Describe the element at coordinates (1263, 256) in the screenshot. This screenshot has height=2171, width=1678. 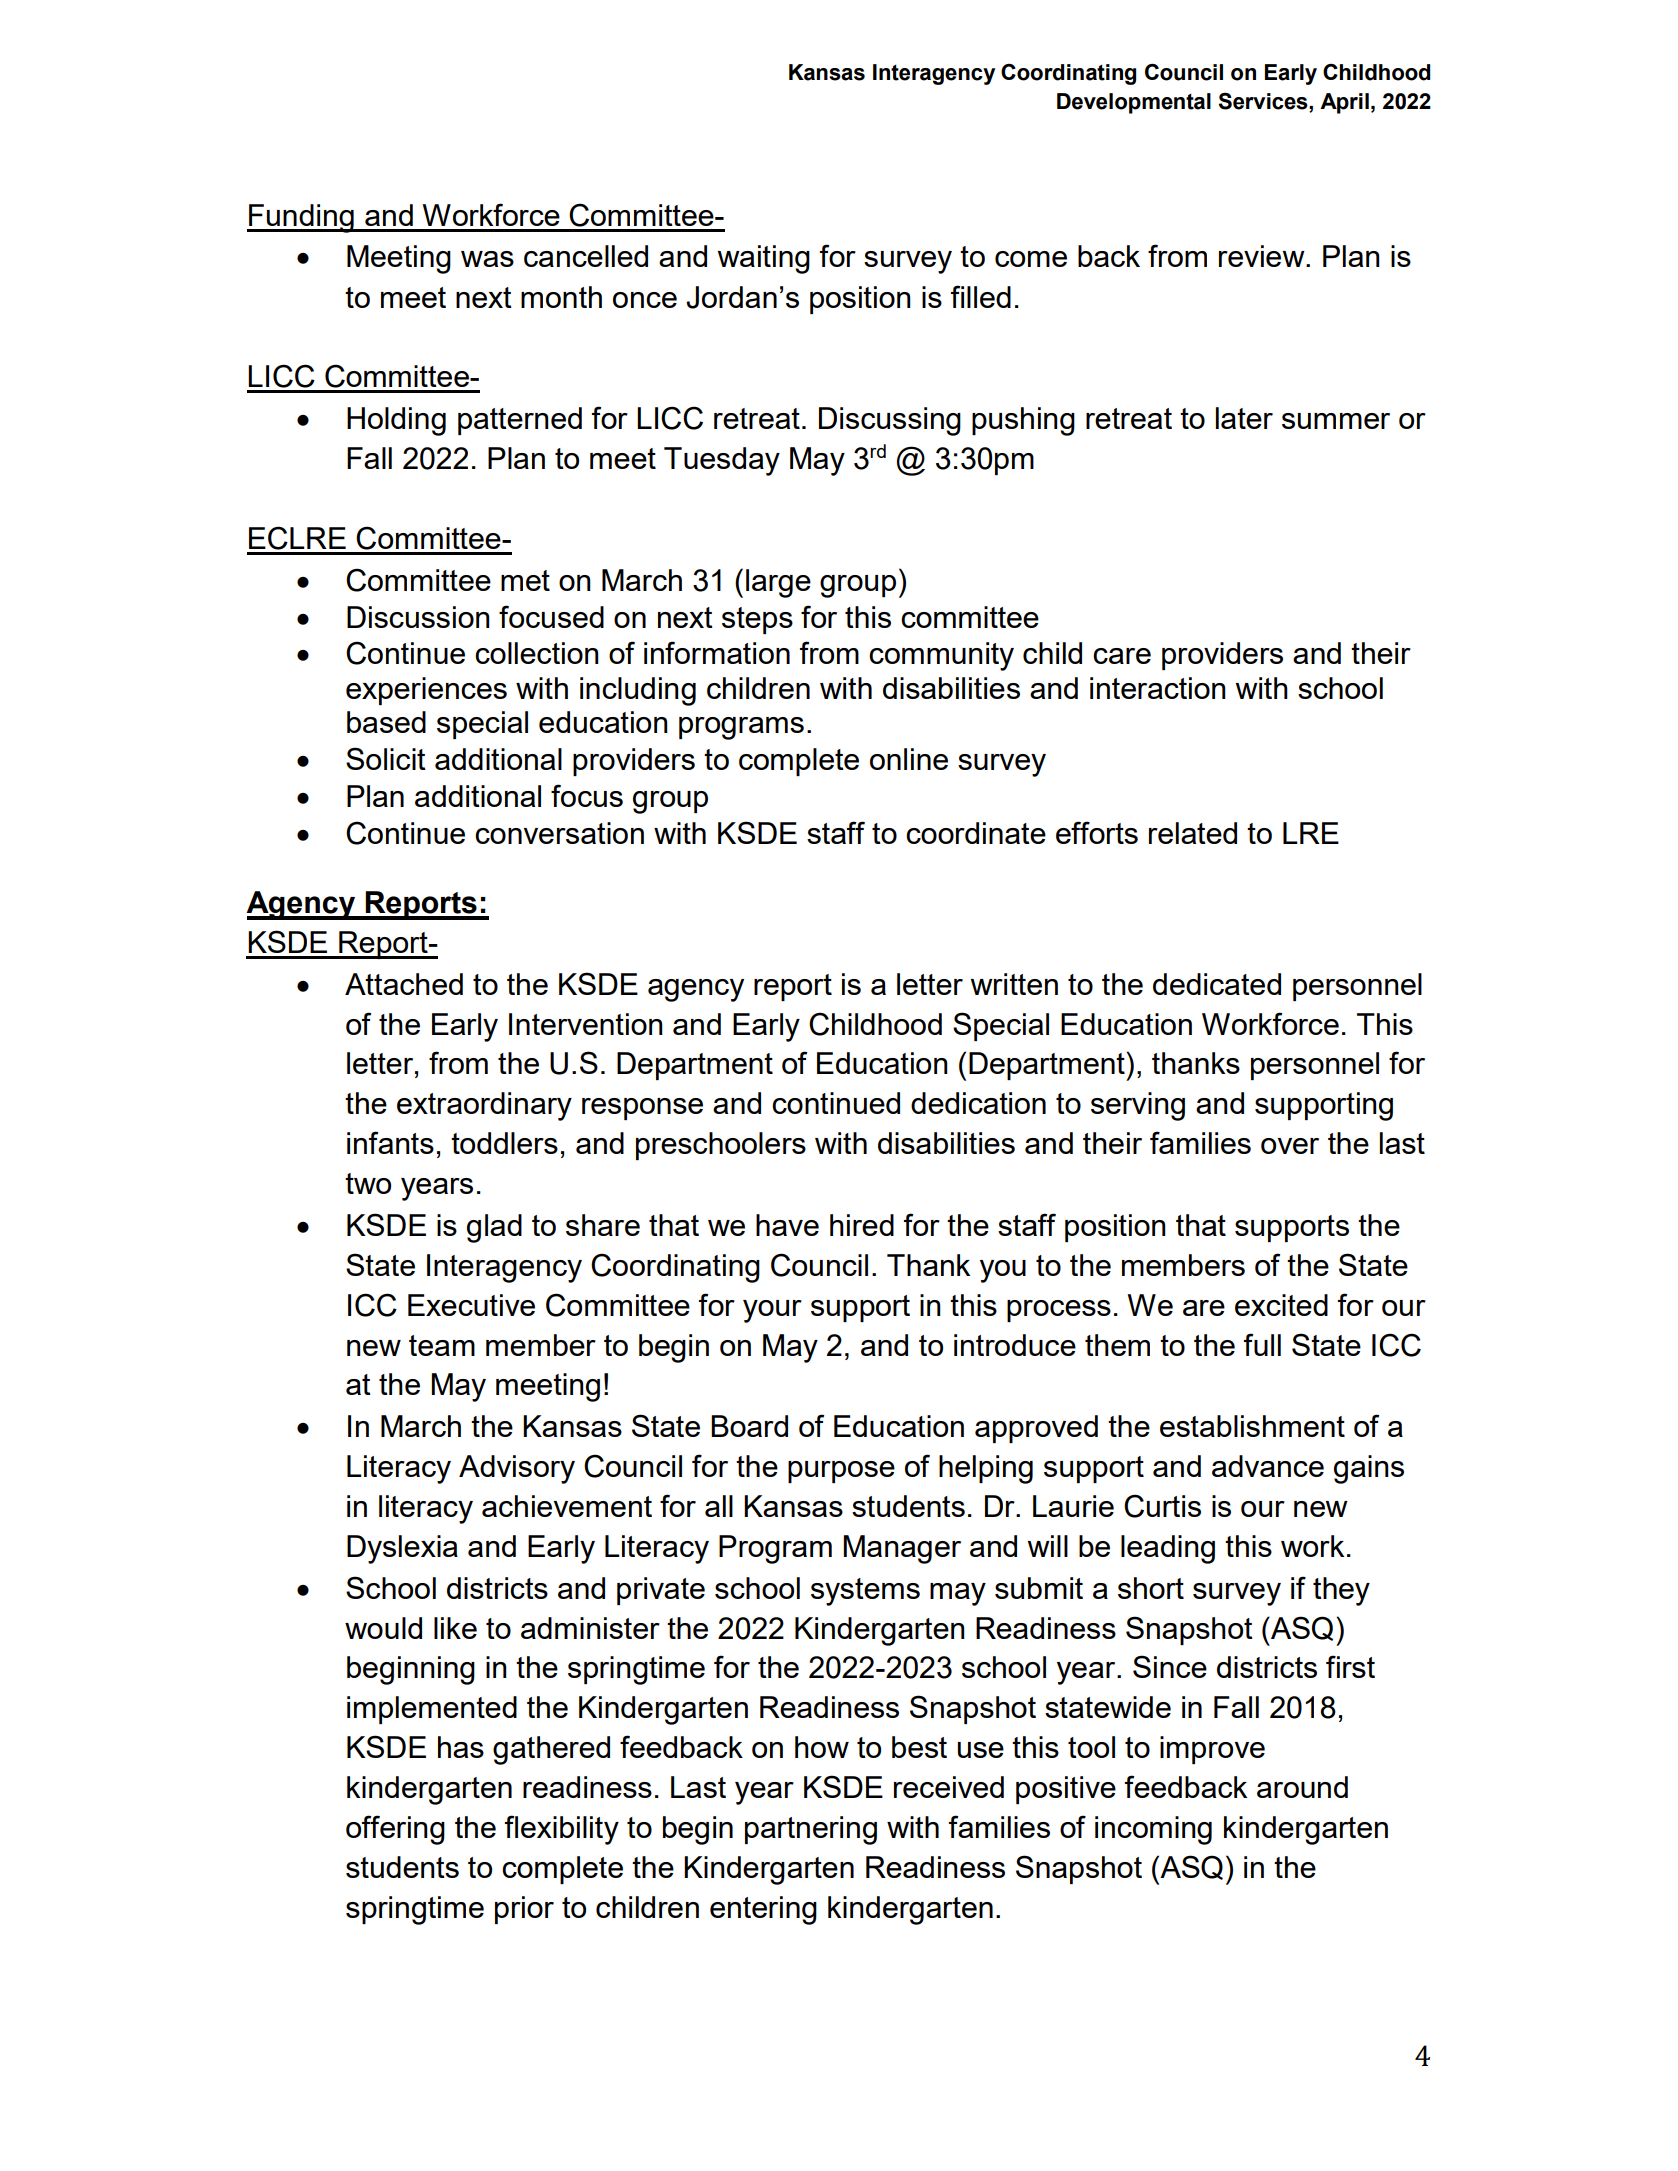
I see `review` at that location.
